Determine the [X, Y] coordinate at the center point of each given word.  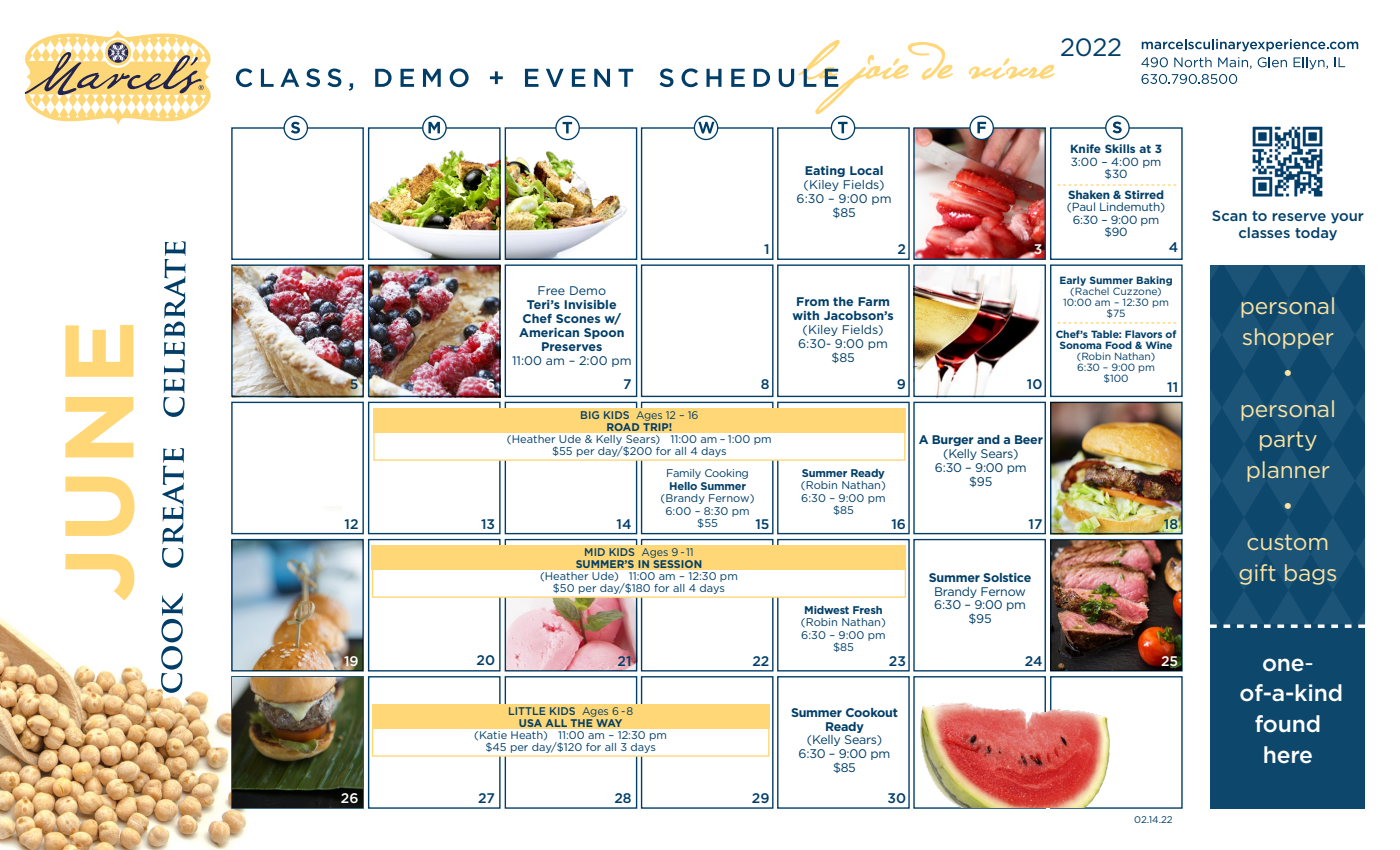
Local [866, 170]
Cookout [872, 712]
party [1288, 441]
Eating [825, 171]
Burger [953, 440]
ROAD [623, 427]
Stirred [1144, 194]
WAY [608, 721]
